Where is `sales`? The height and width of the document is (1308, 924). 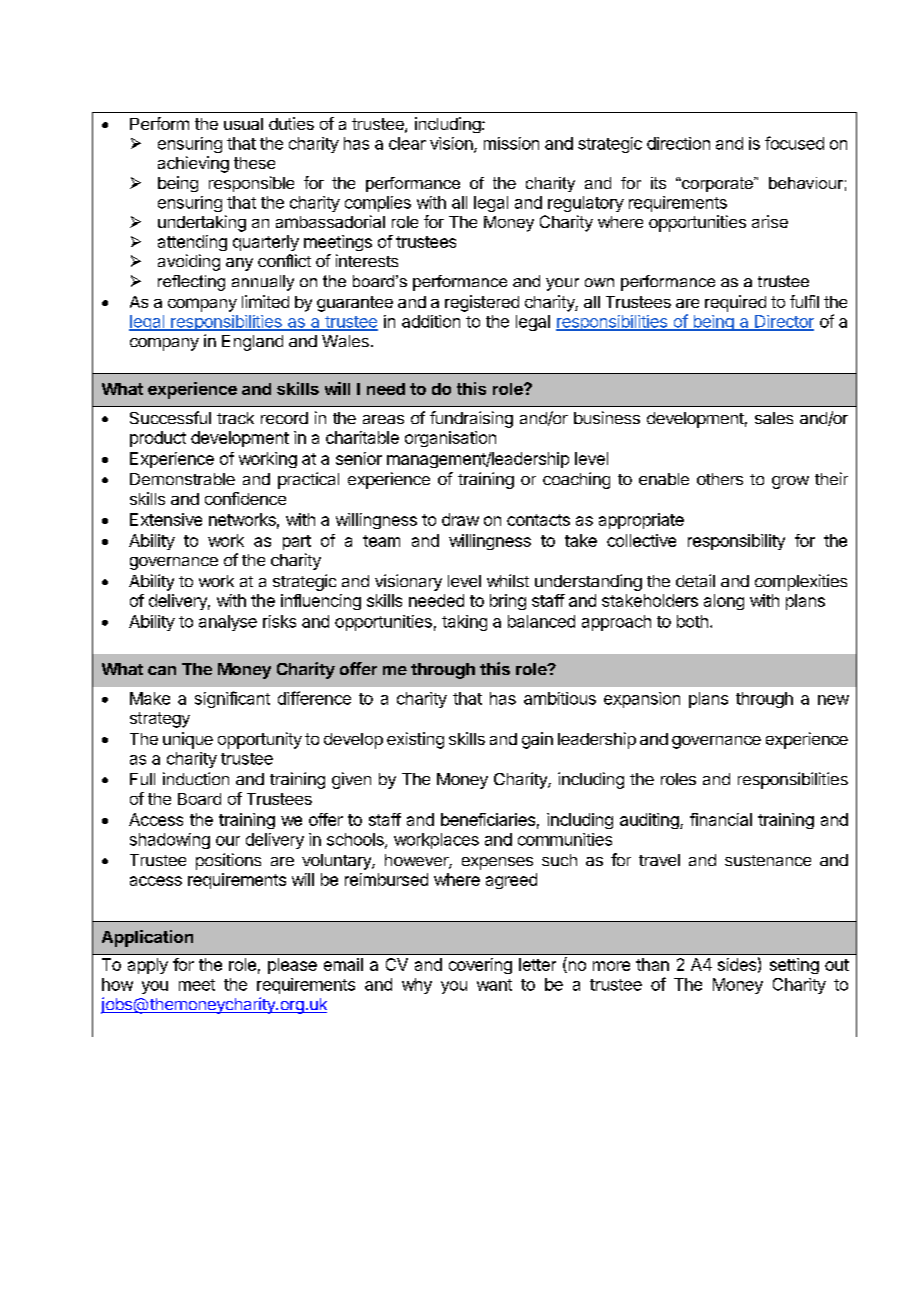
sales is located at coordinates (774, 418).
